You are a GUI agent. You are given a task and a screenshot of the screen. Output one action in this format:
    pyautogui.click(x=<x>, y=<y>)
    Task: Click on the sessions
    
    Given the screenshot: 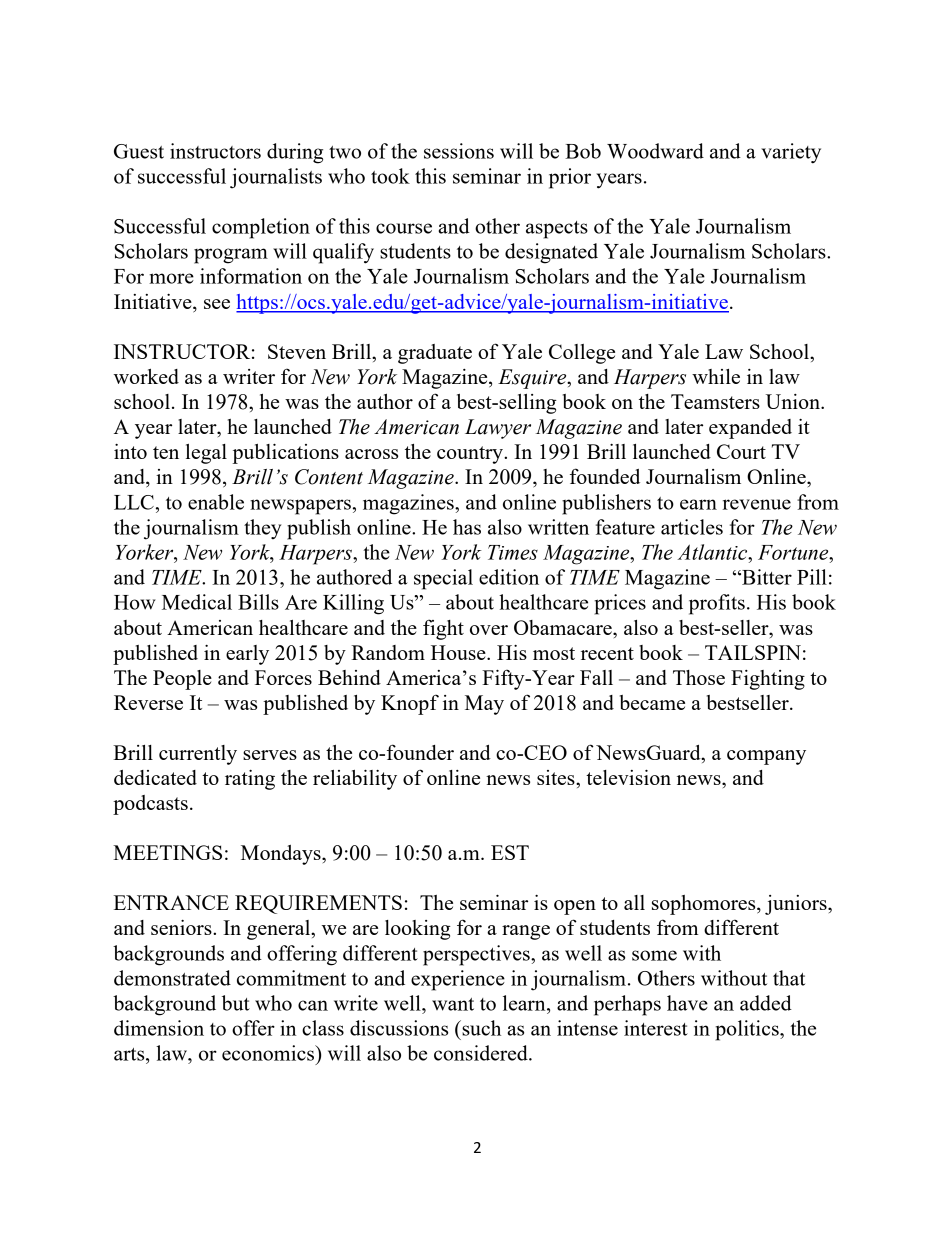 What is the action you would take?
    pyautogui.click(x=459, y=151)
